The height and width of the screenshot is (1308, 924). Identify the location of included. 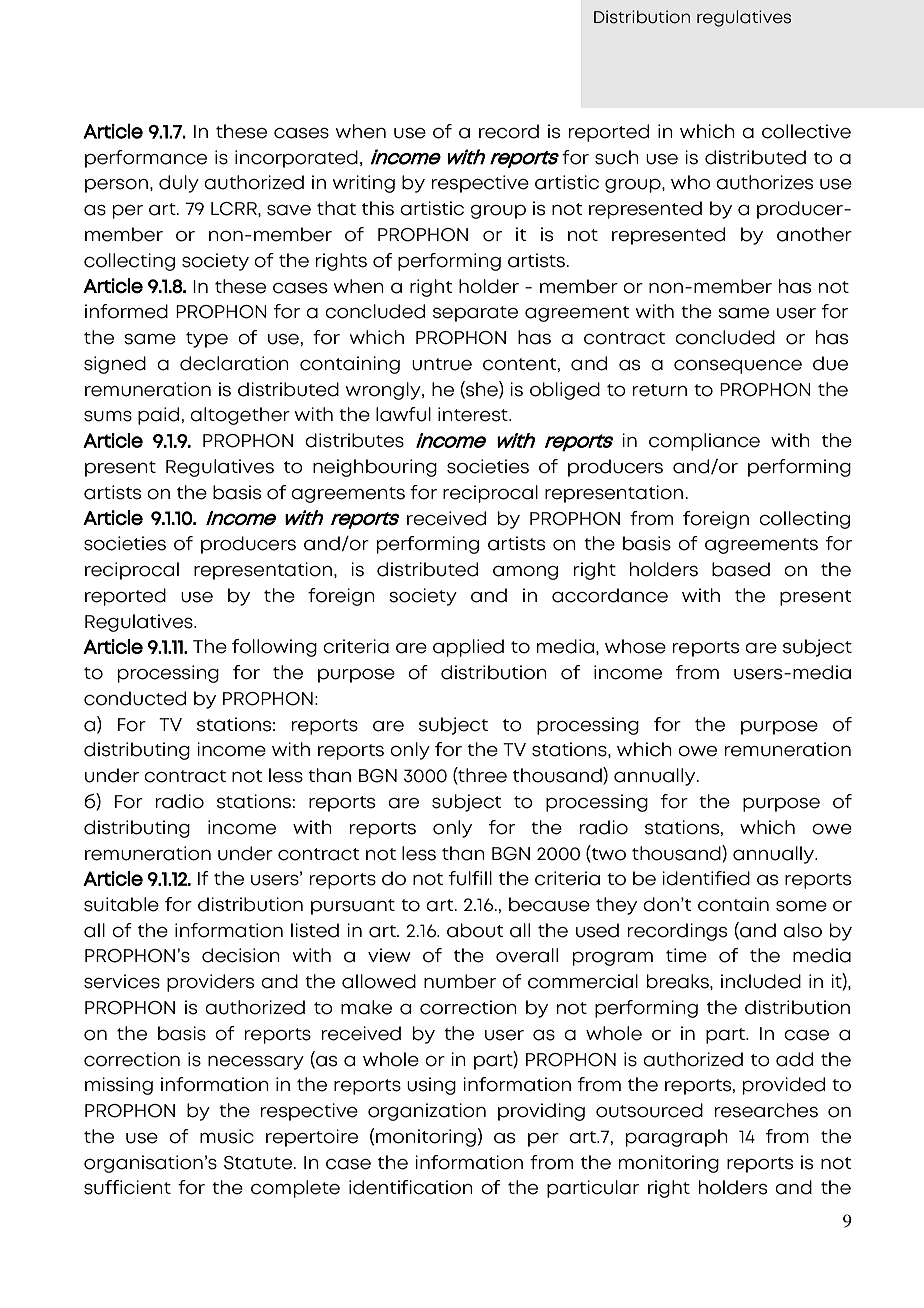
(761, 981).
